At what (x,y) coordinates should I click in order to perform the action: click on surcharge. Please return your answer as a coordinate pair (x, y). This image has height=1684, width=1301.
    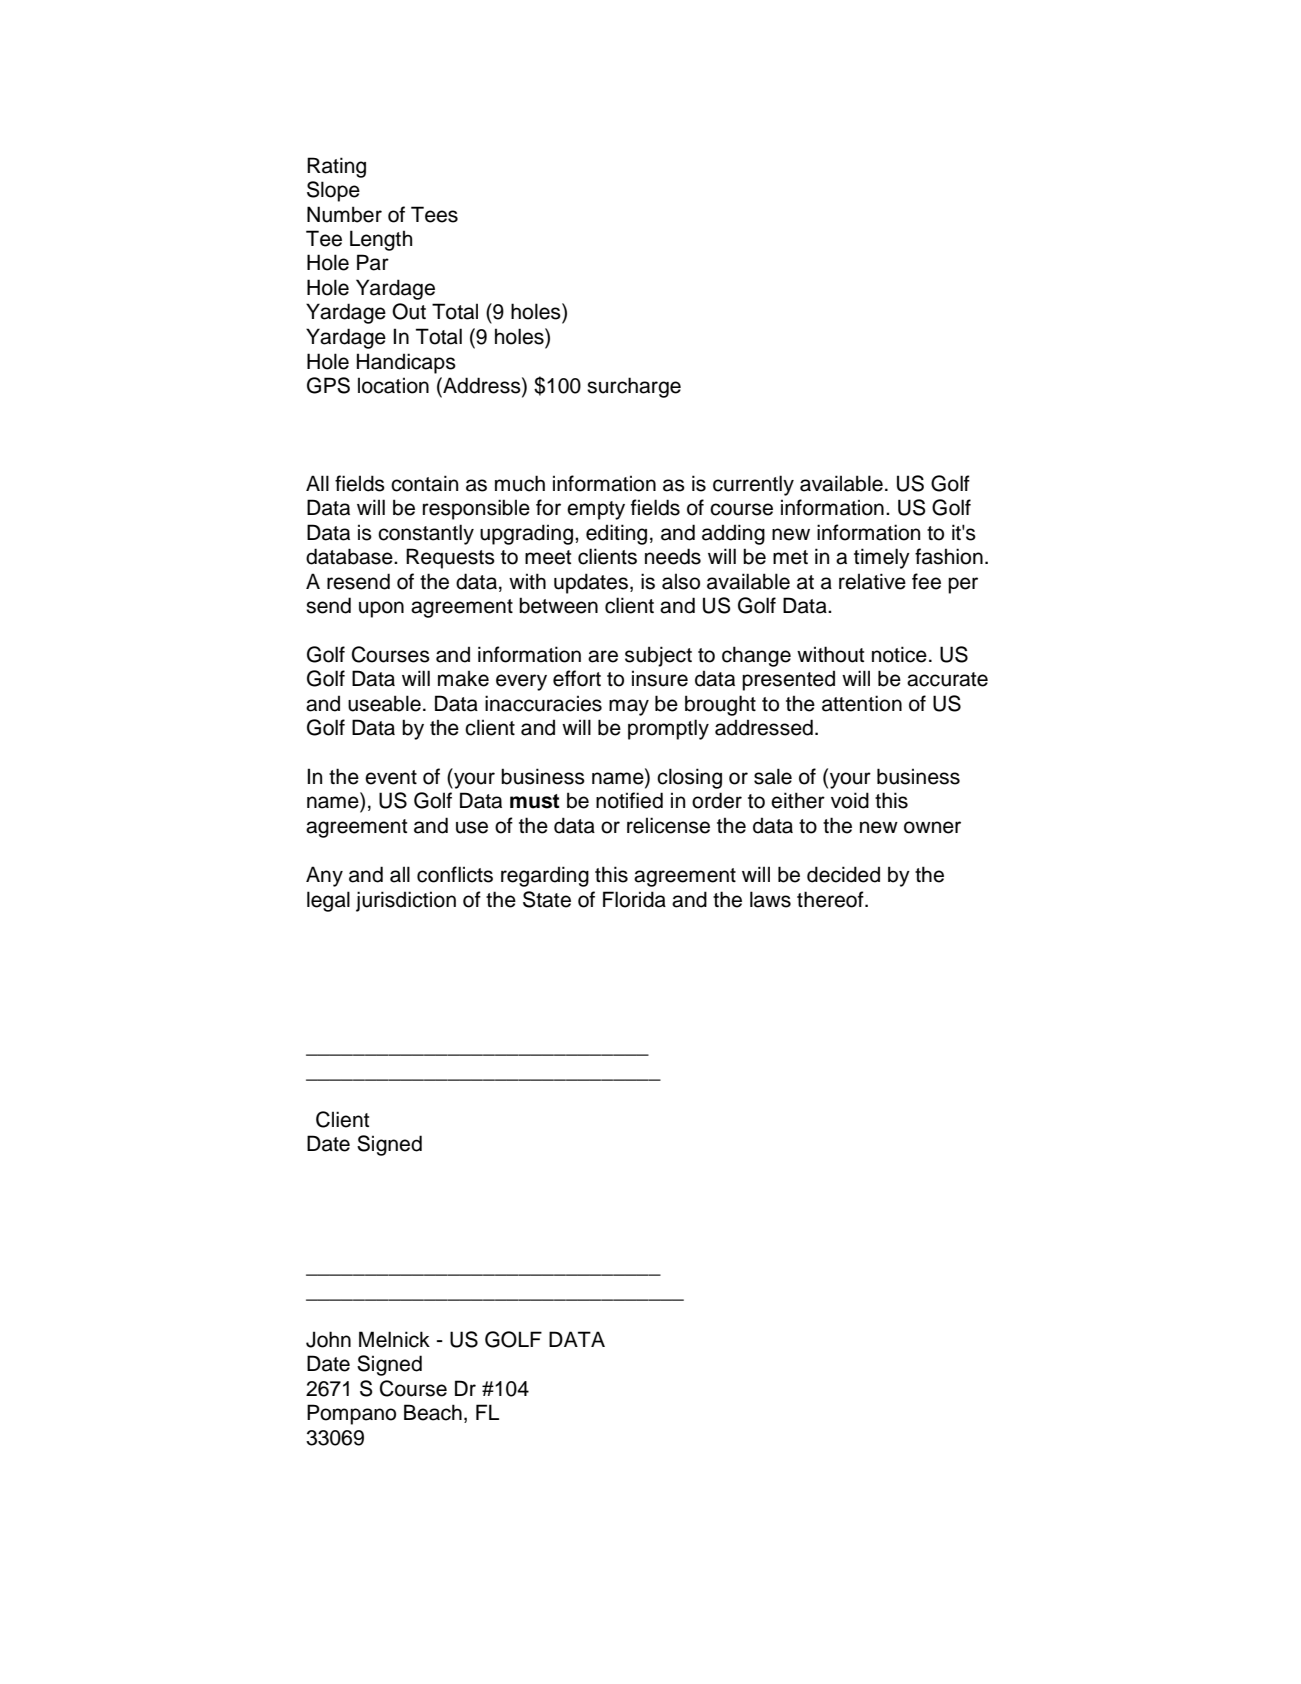
    Looking at the image, I should click on (634, 387).
